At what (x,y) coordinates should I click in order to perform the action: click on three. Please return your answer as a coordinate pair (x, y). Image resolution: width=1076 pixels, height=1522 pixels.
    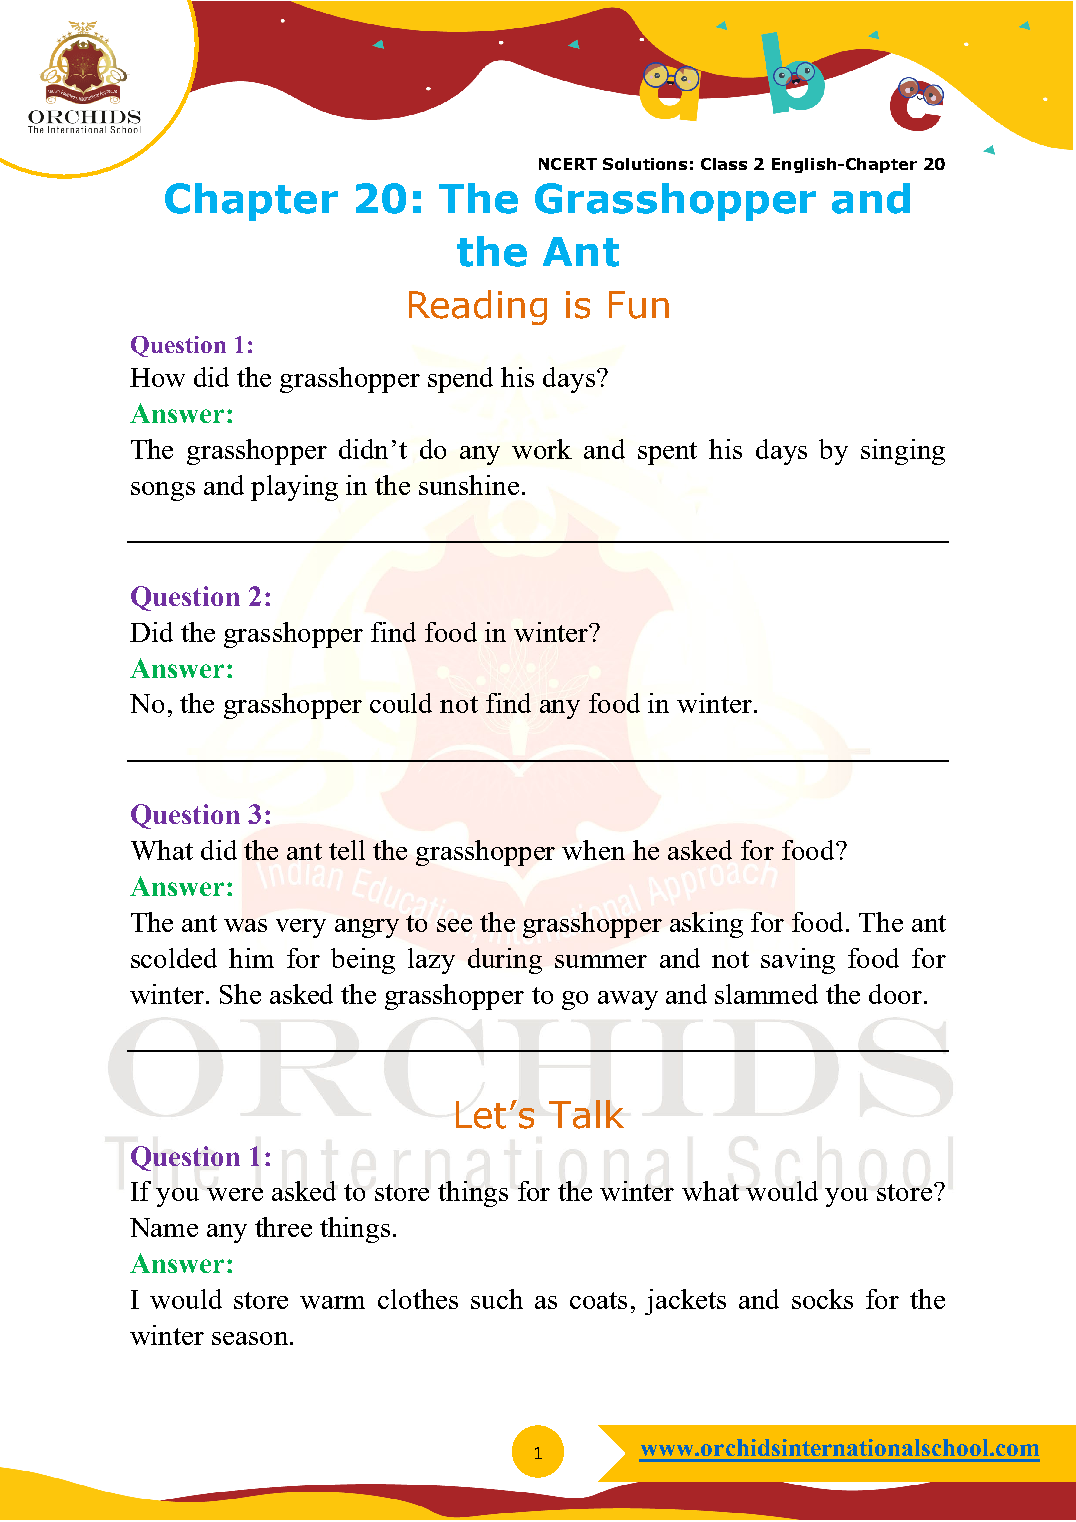
    Looking at the image, I should click on (283, 1227).
